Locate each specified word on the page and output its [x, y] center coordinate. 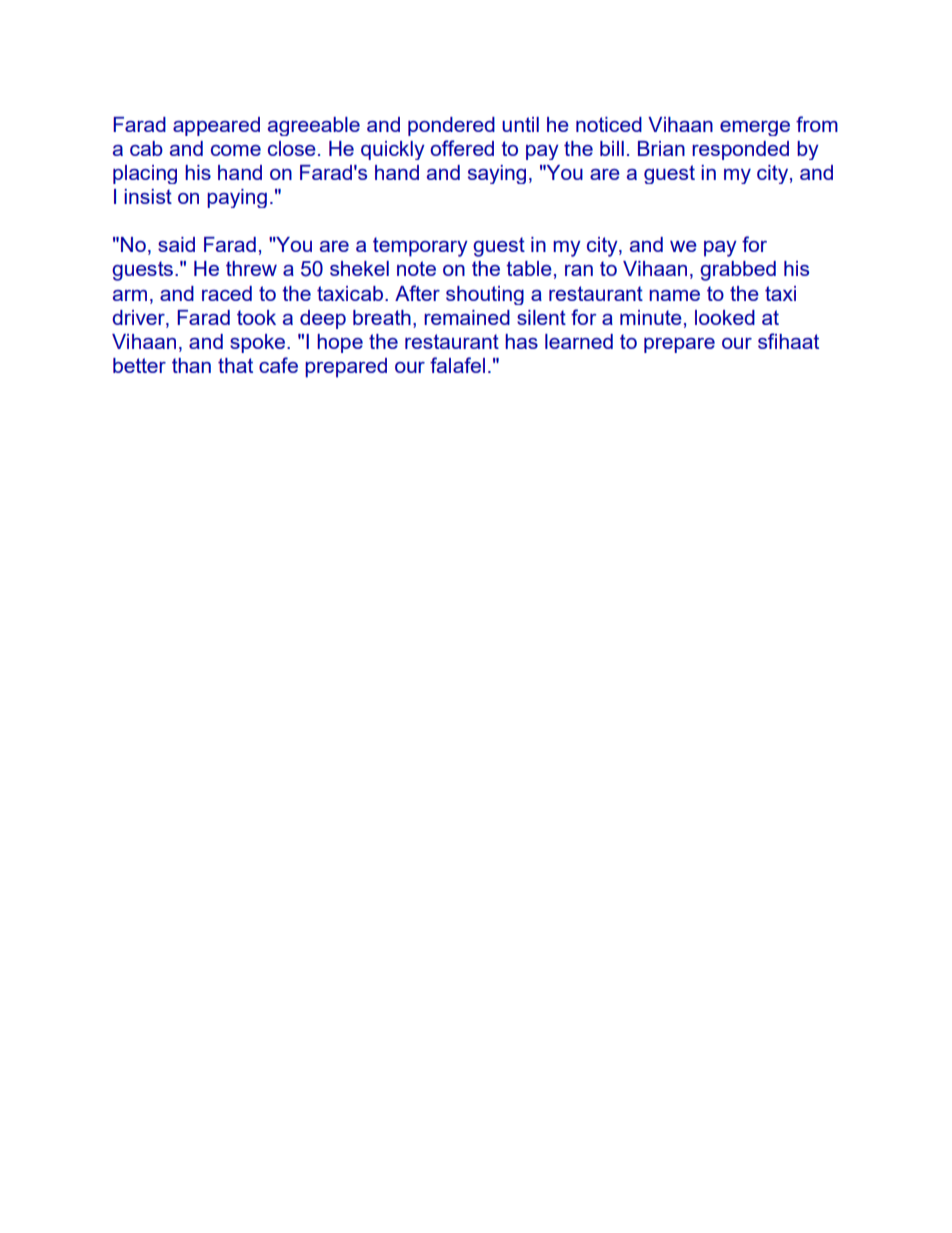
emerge [755, 128]
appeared [216, 126]
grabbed [738, 271]
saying [497, 174]
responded [740, 150]
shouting [485, 295]
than [191, 365]
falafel [457, 365]
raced [227, 293]
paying [237, 198]
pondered [451, 126]
